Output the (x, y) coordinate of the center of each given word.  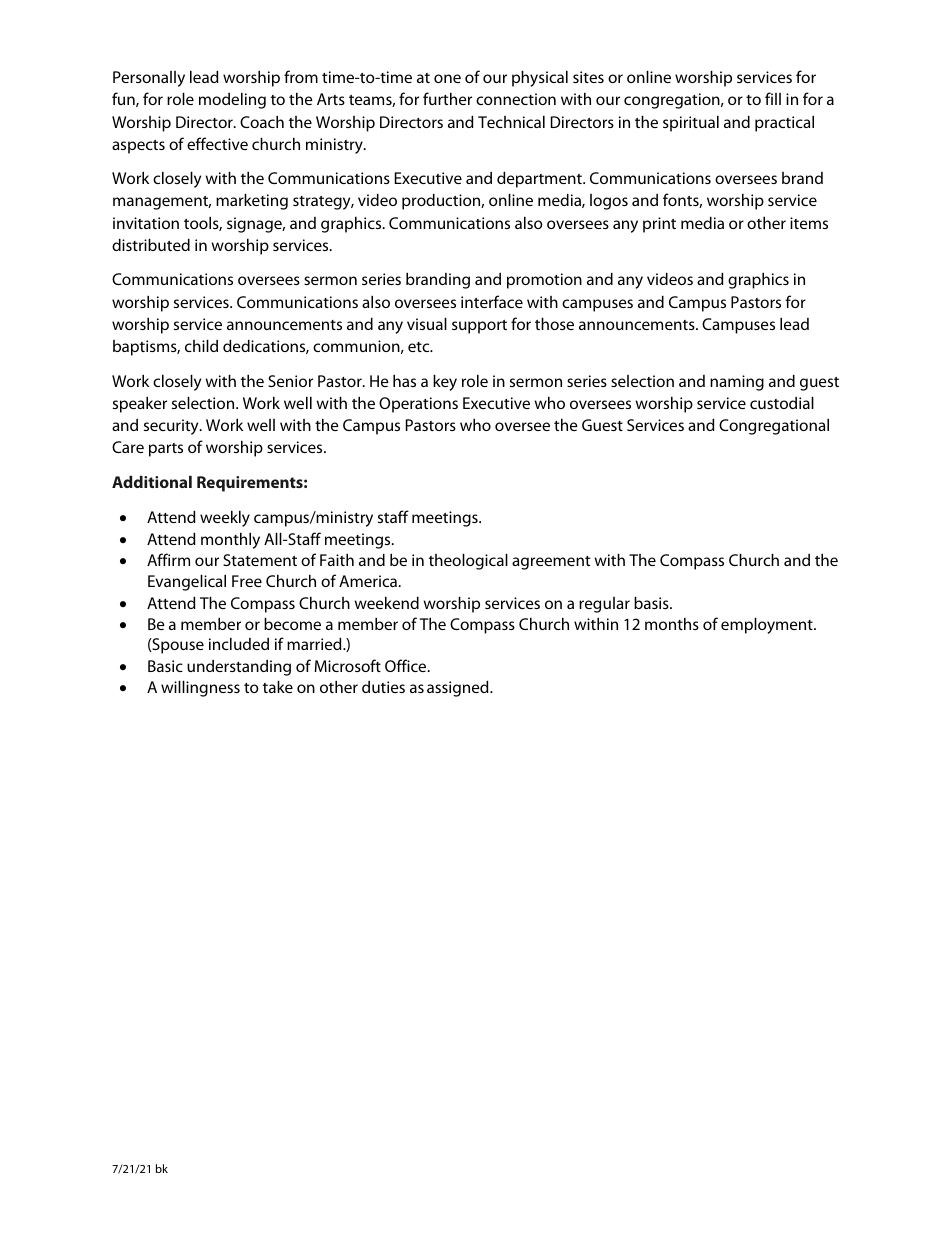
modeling (232, 101)
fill (773, 98)
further (447, 98)
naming (737, 383)
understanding (239, 668)
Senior (290, 381)
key (445, 383)
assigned (459, 689)
